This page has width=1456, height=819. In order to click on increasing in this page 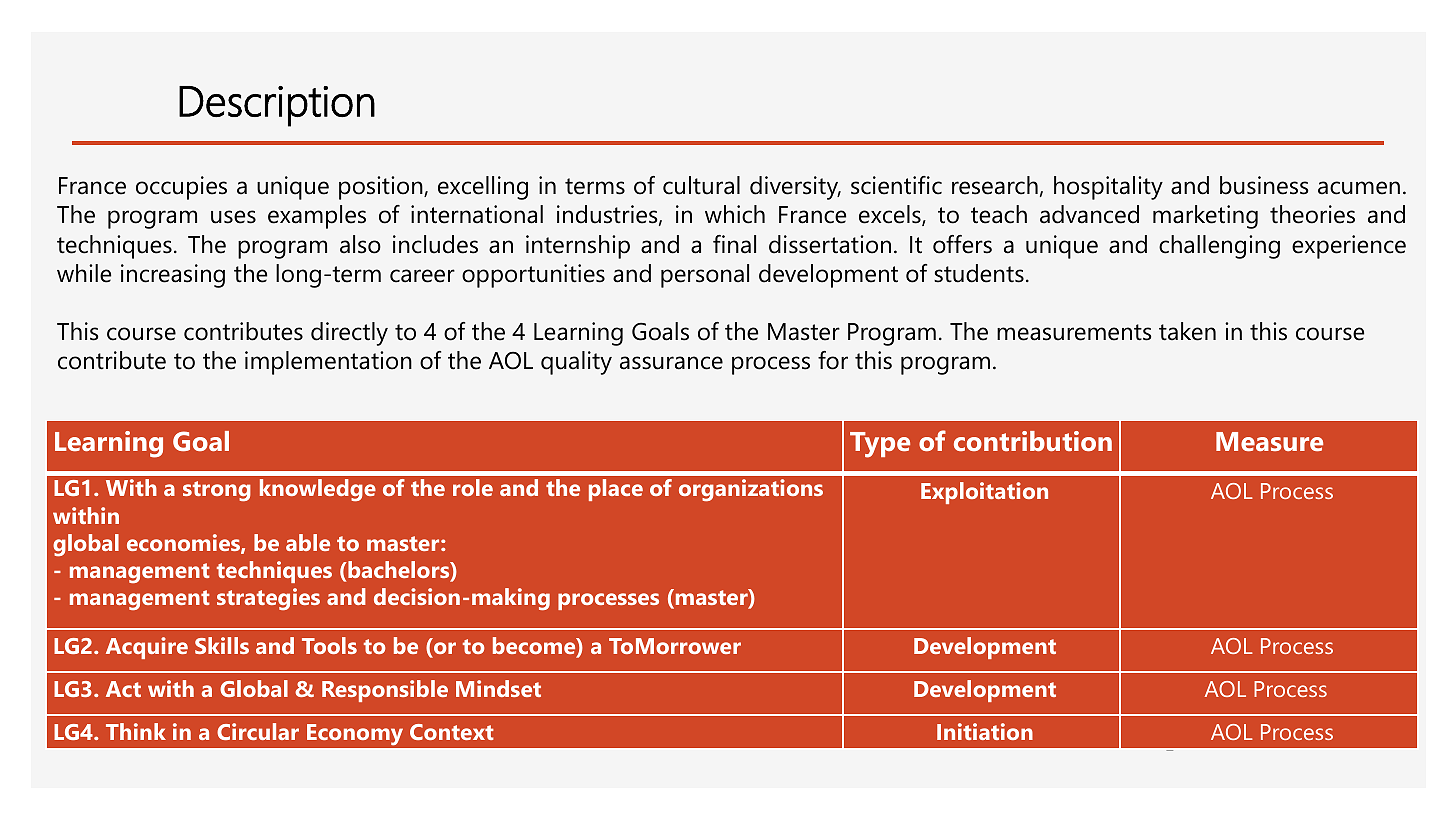, I will do `click(173, 276)`.
